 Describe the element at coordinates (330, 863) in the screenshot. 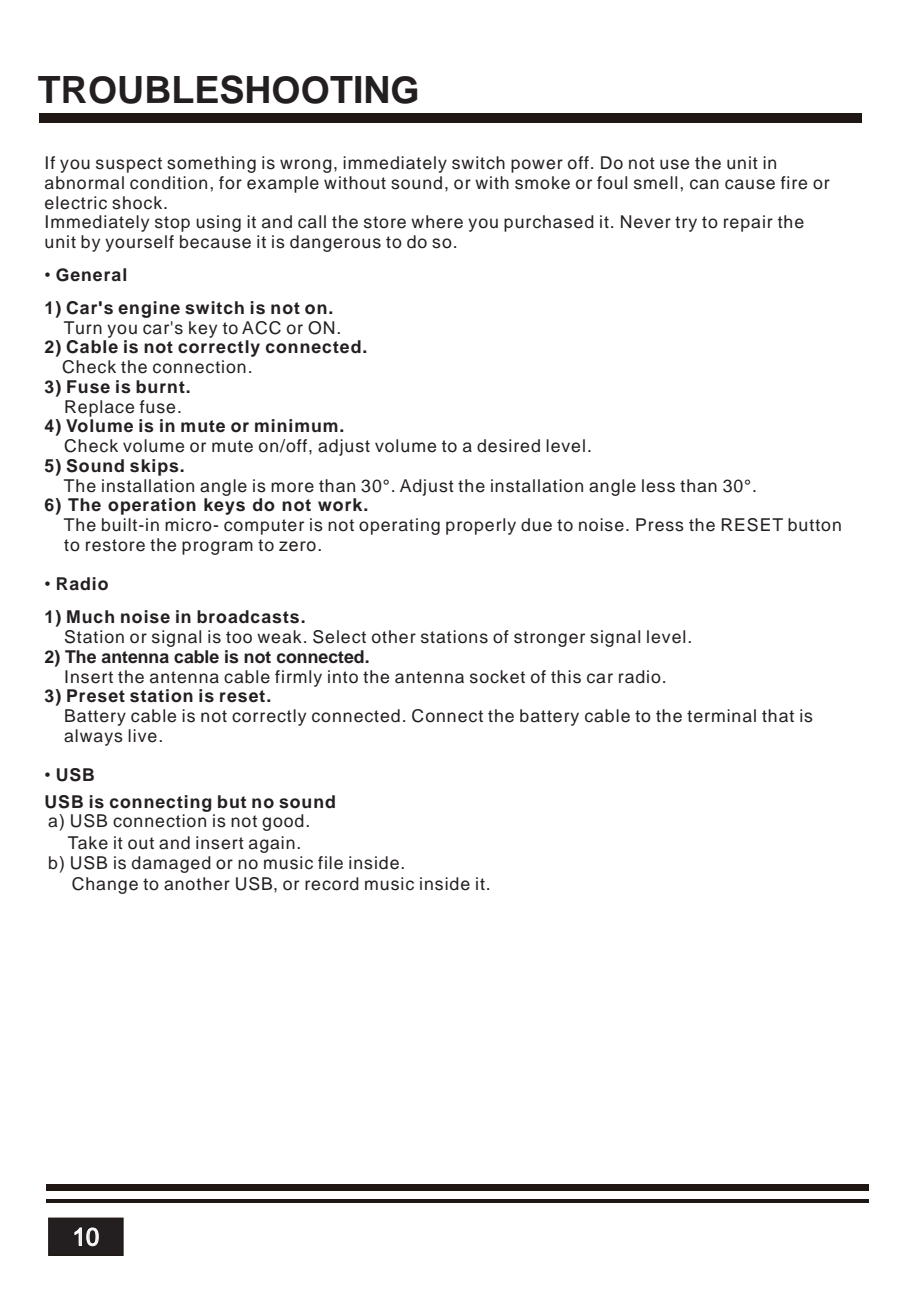

I see `file` at that location.
